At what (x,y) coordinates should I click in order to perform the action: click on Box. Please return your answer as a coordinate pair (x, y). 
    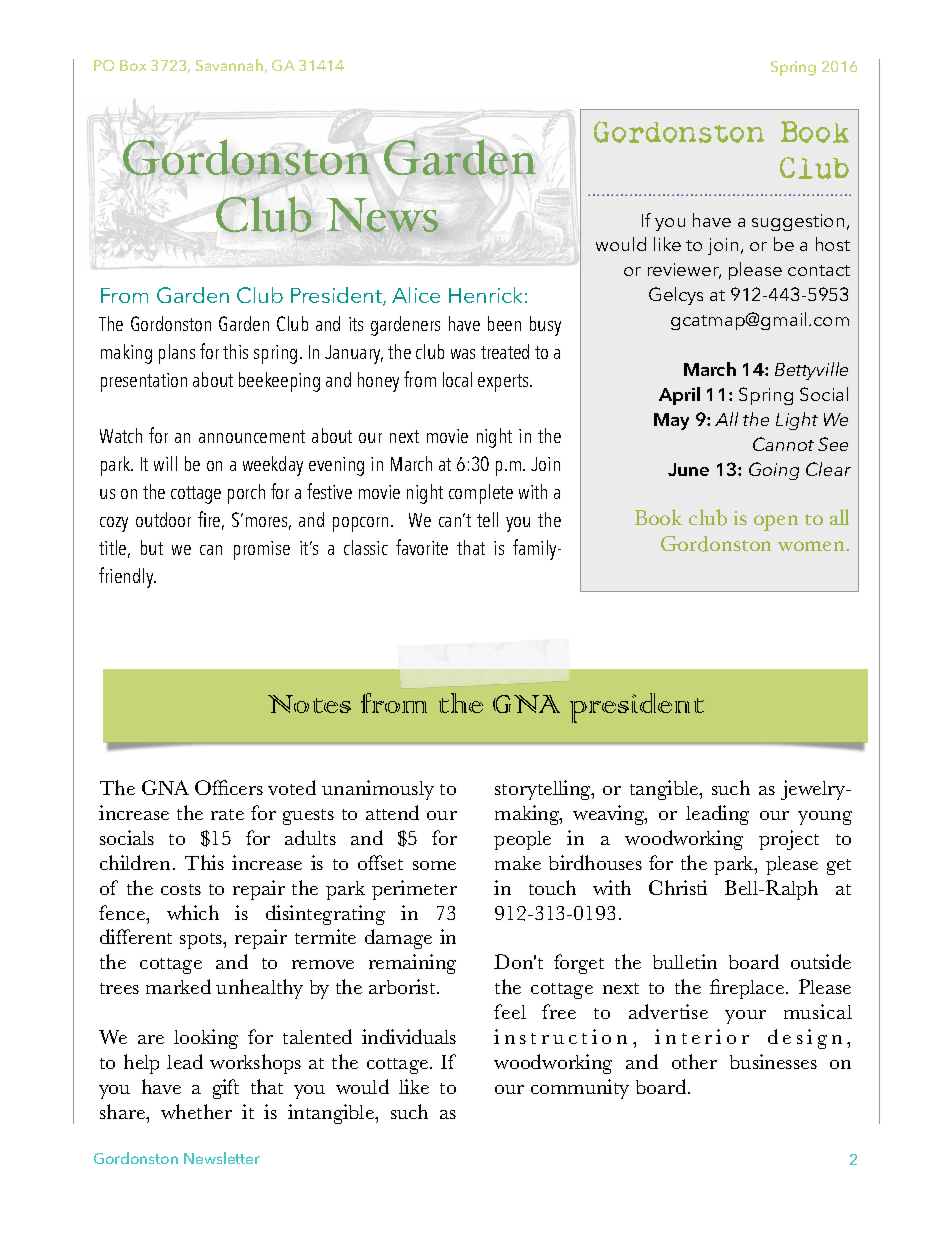
    Looking at the image, I should click on (133, 65).
